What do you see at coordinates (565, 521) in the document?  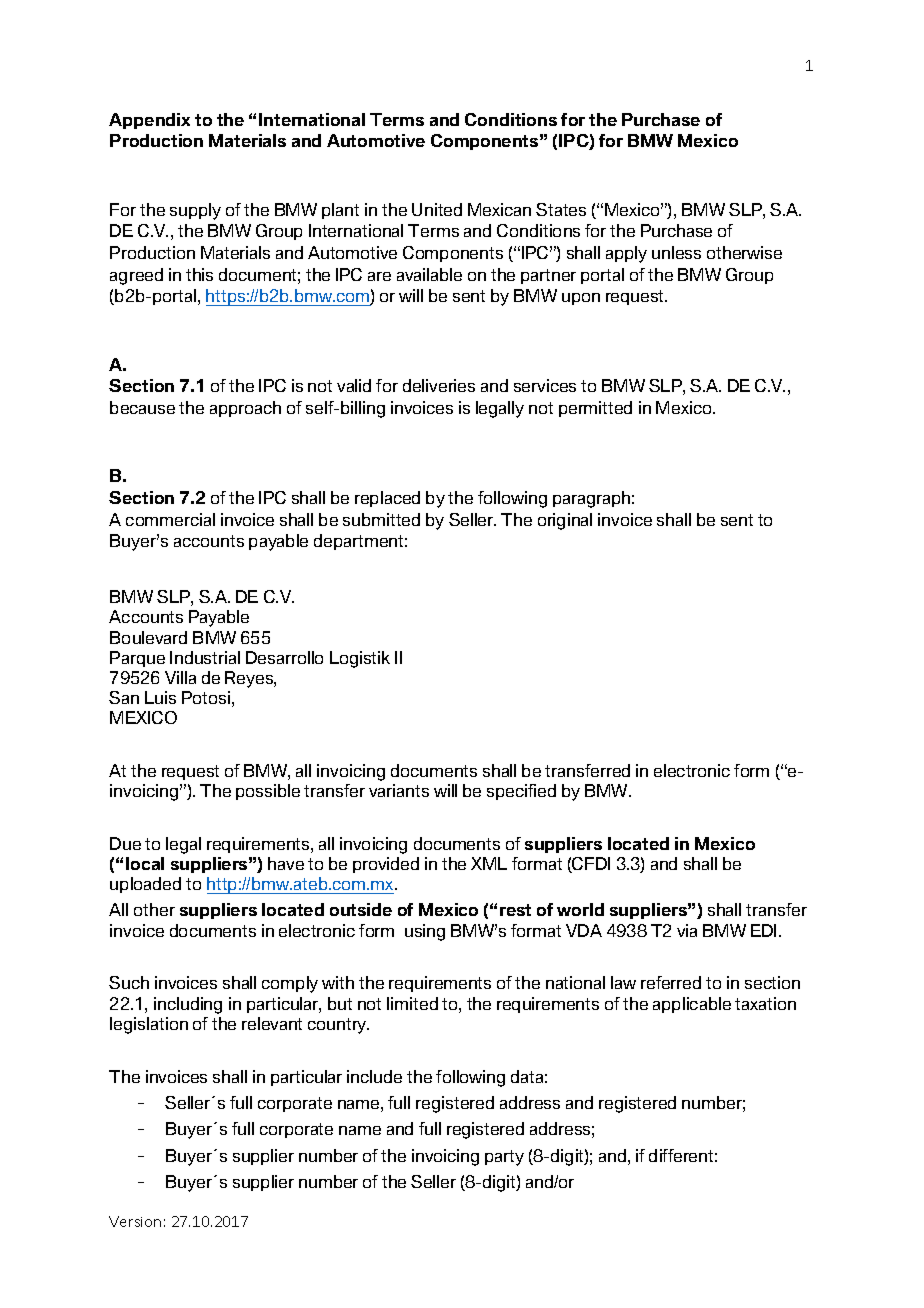 I see `original` at bounding box center [565, 521].
